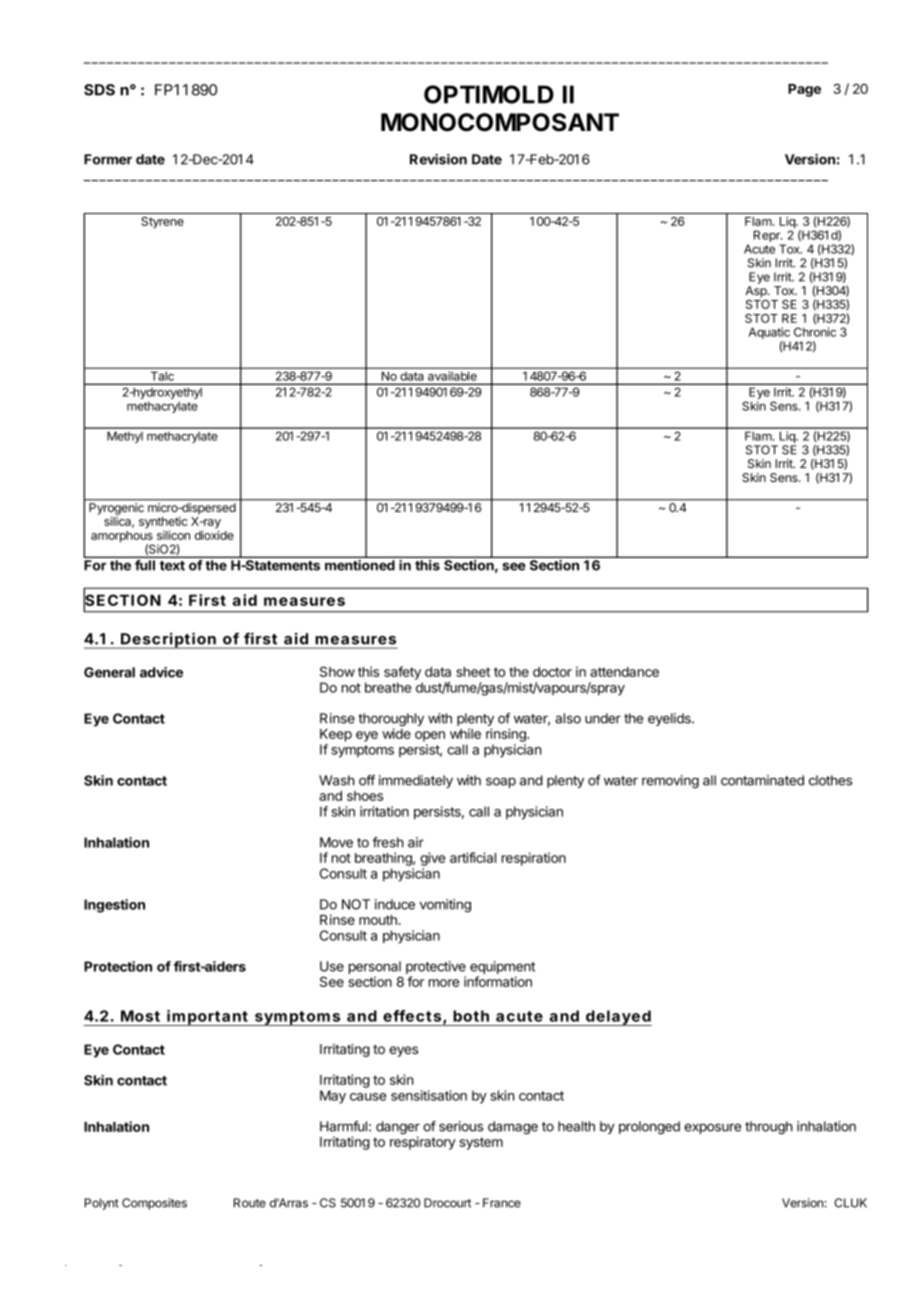 The height and width of the screenshot is (1308, 924). I want to click on Aquatic, so click(769, 334).
